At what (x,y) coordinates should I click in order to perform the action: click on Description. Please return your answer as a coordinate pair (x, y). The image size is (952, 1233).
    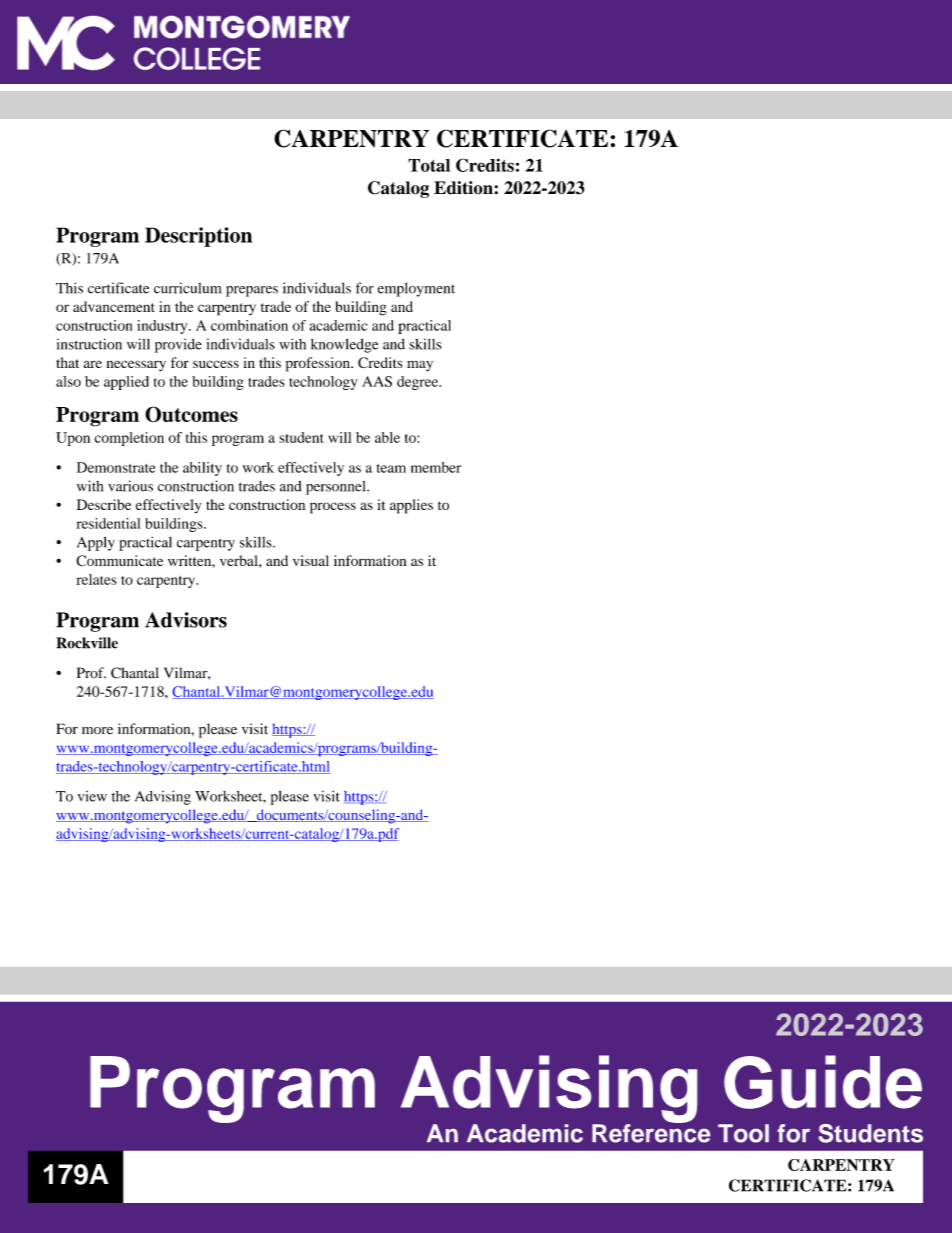
    Looking at the image, I should click on (198, 237).
